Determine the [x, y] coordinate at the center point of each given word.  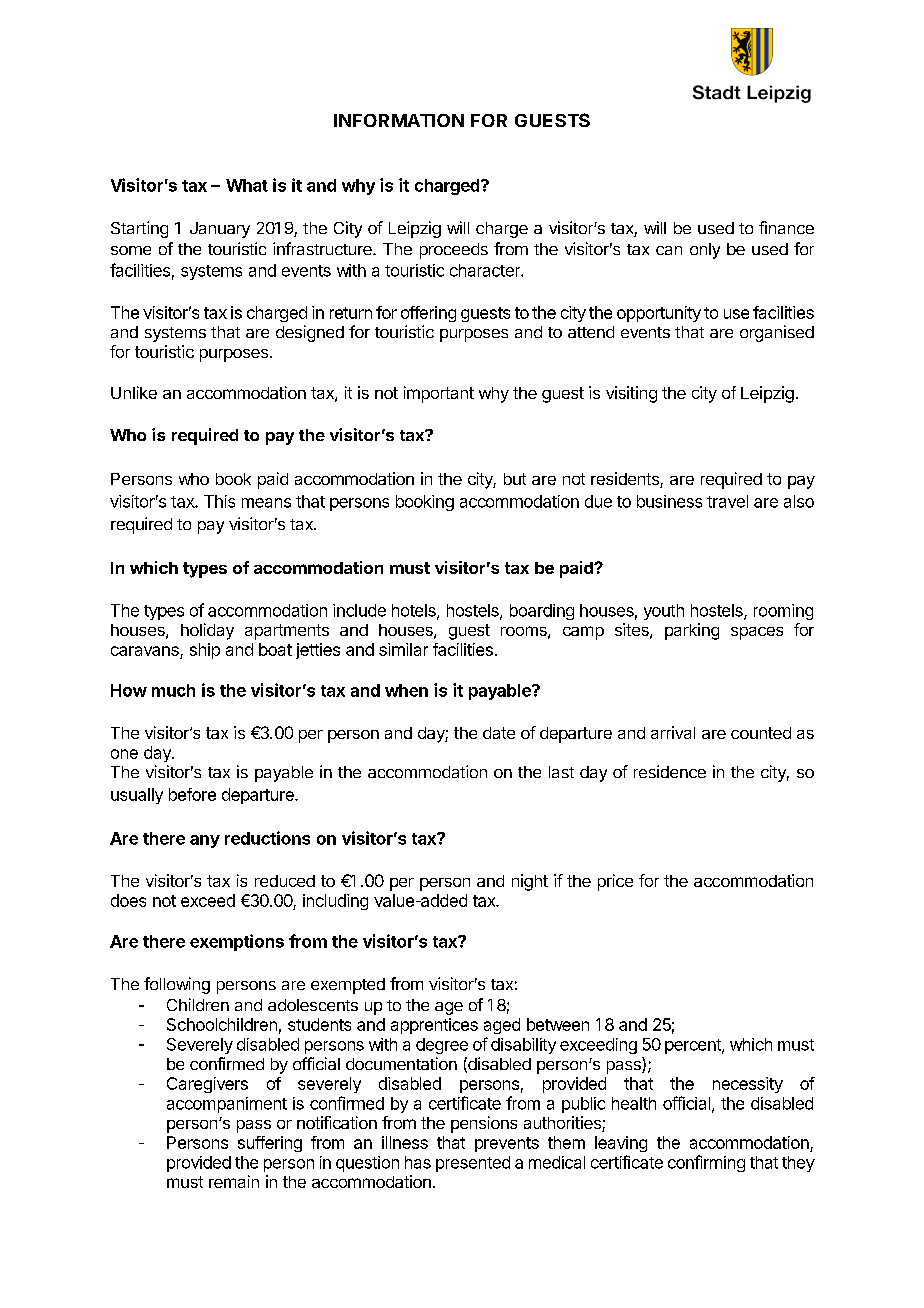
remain [234, 1181]
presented [473, 1164]
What [247, 185]
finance [786, 227]
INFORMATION [399, 120]
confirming [706, 1163]
